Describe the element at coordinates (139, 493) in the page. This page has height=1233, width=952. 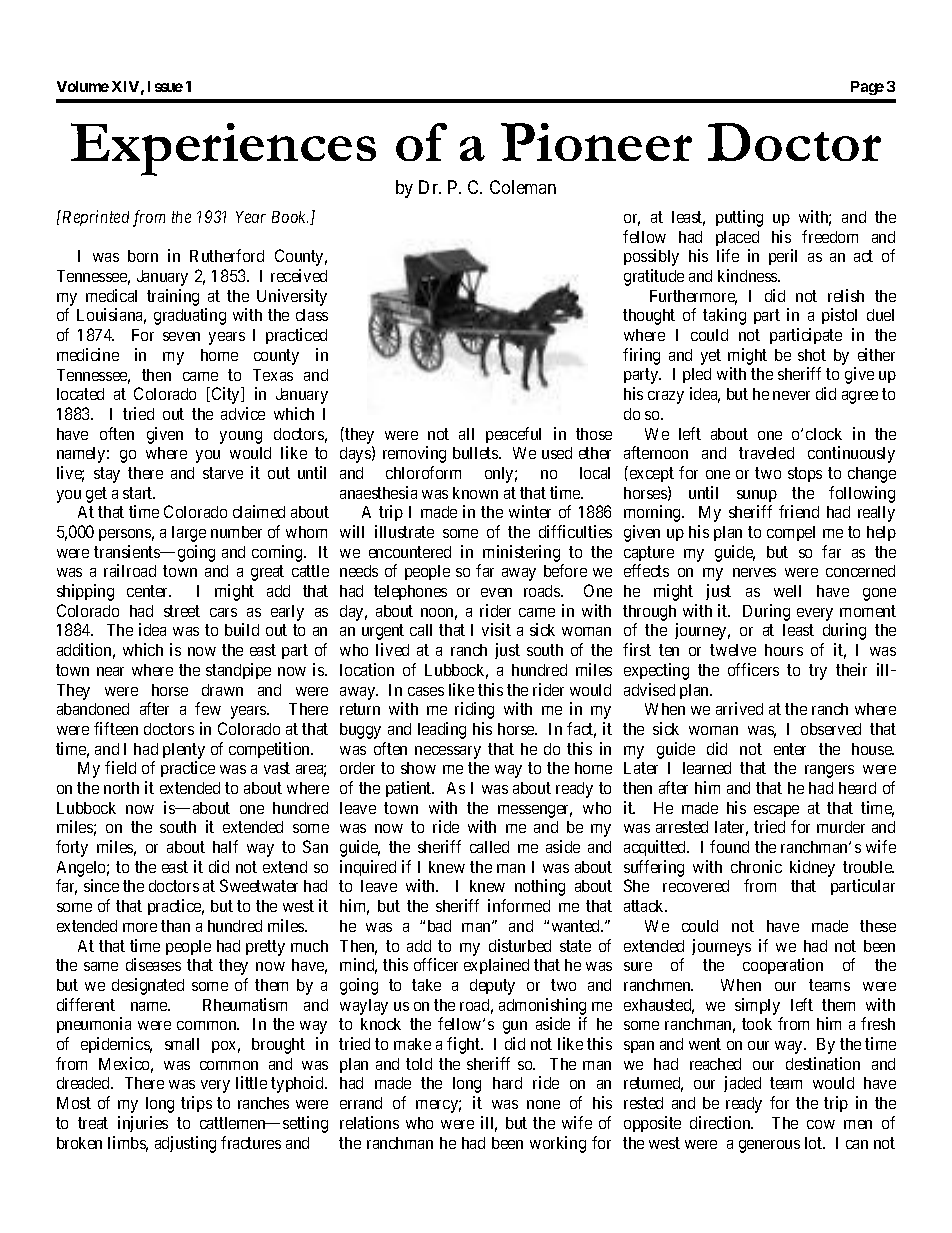
I see `start` at that location.
